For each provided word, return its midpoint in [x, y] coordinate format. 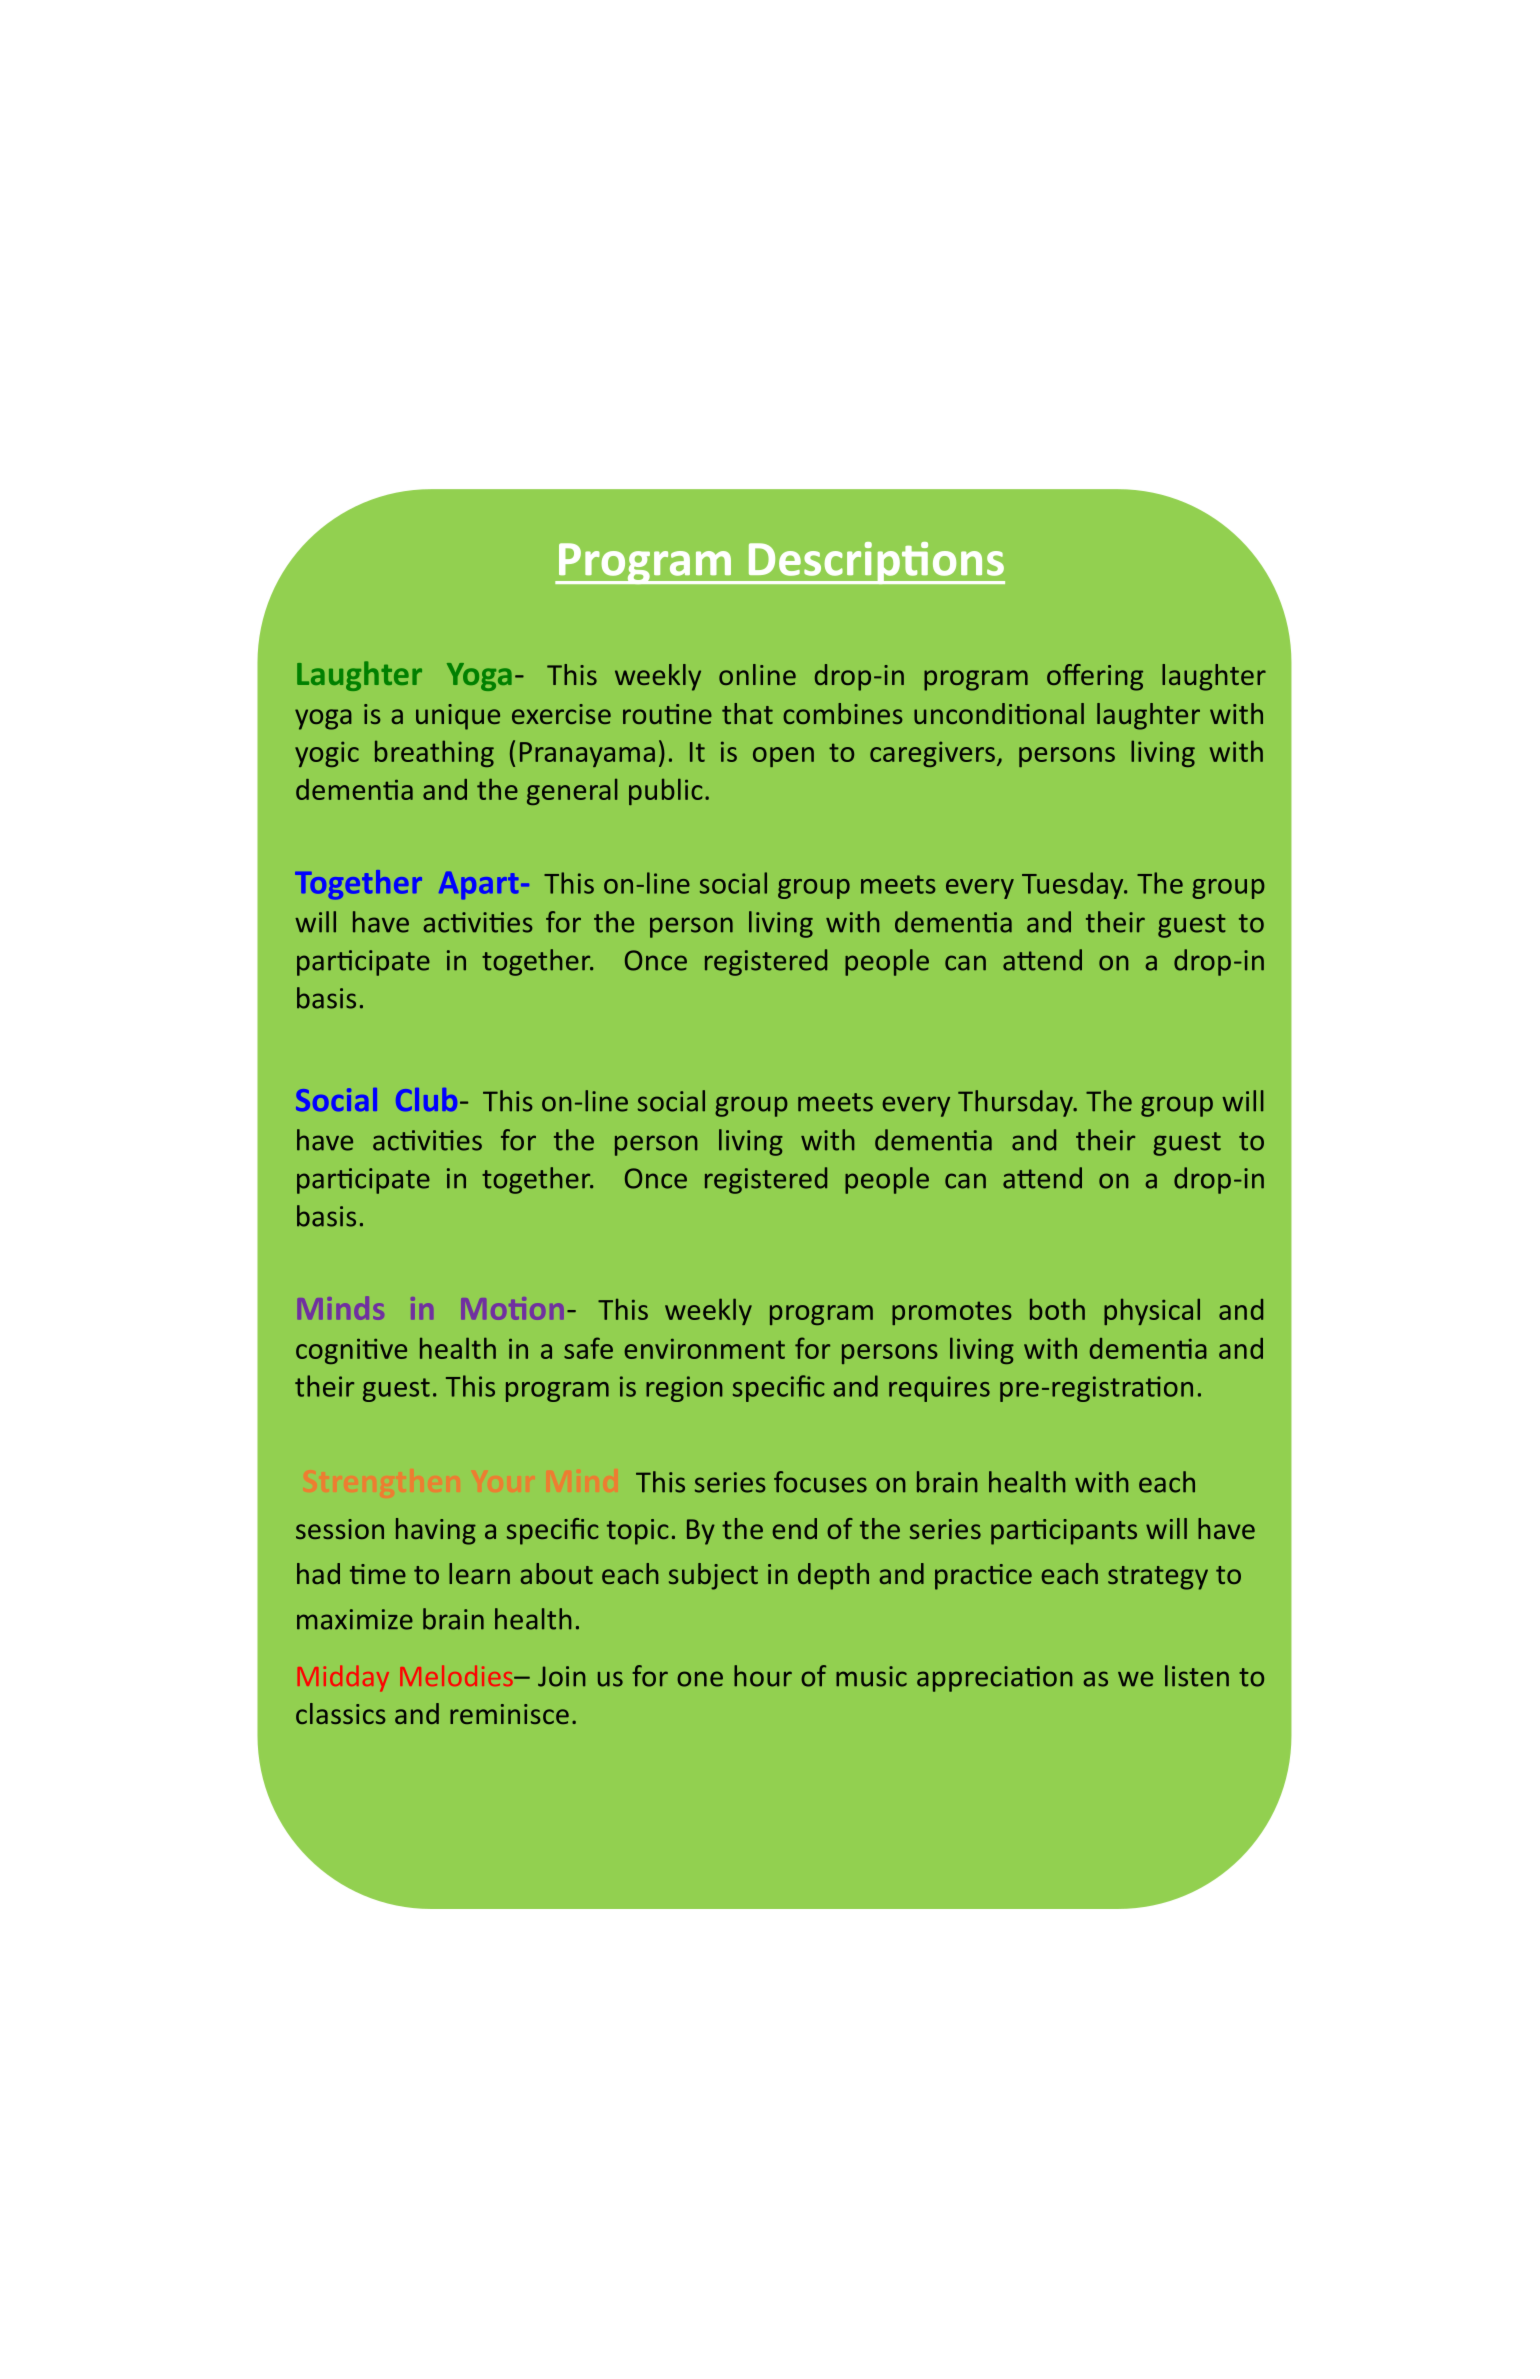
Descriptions [875, 563]
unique [458, 717]
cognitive [351, 1351]
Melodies [457, 1676]
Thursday [1016, 1103]
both [1057, 1309]
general [572, 792]
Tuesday [1074, 885]
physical [1152, 1312]
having [436, 1531]
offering [1095, 677]
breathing [434, 753]
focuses [820, 1482]
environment [705, 1349]
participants [1064, 1532]
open [783, 757]
